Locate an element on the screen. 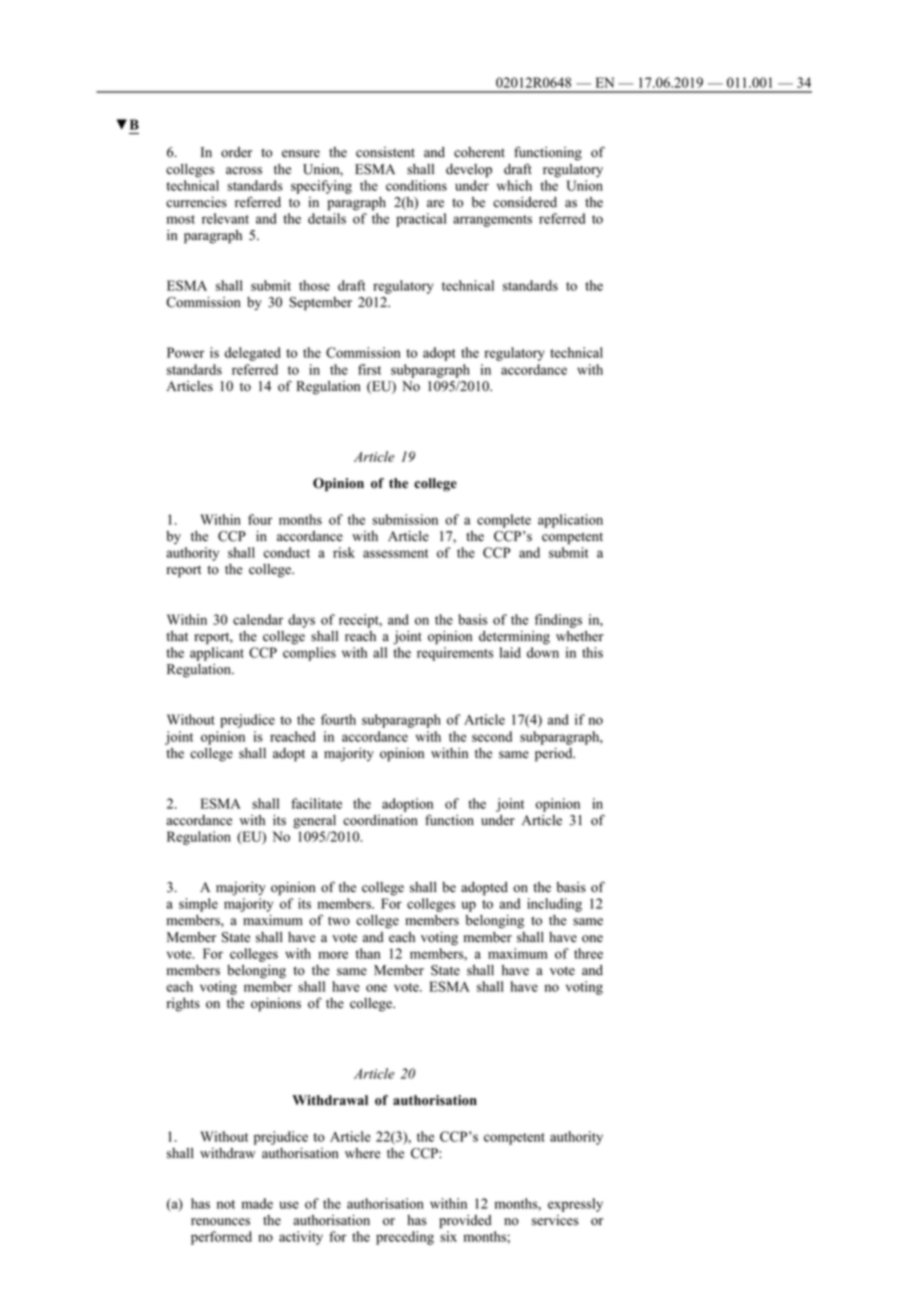  conduct is located at coordinates (287, 552).
